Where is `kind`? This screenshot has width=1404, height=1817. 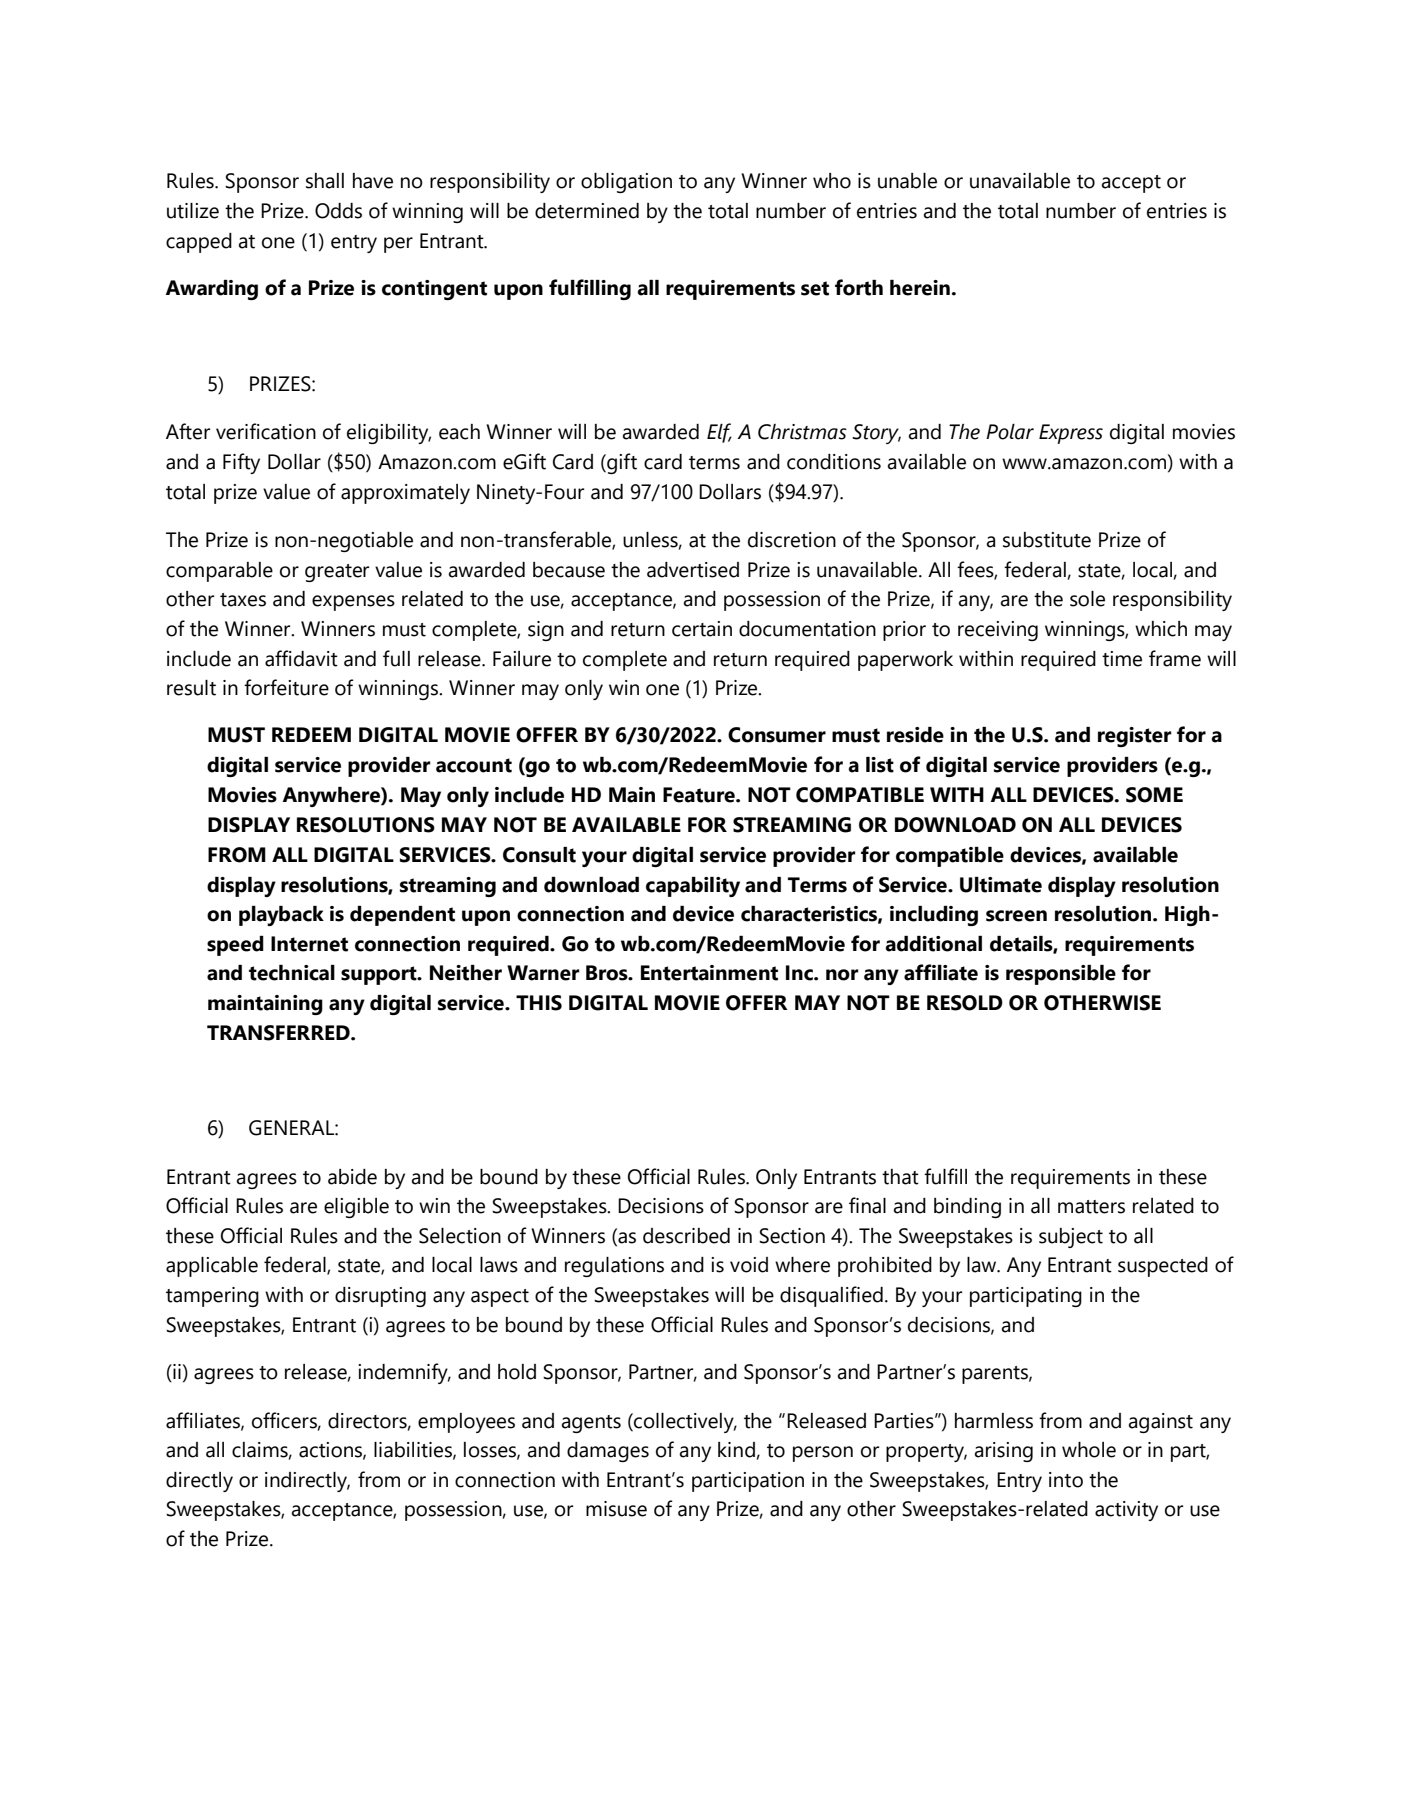 kind is located at coordinates (736, 1450).
